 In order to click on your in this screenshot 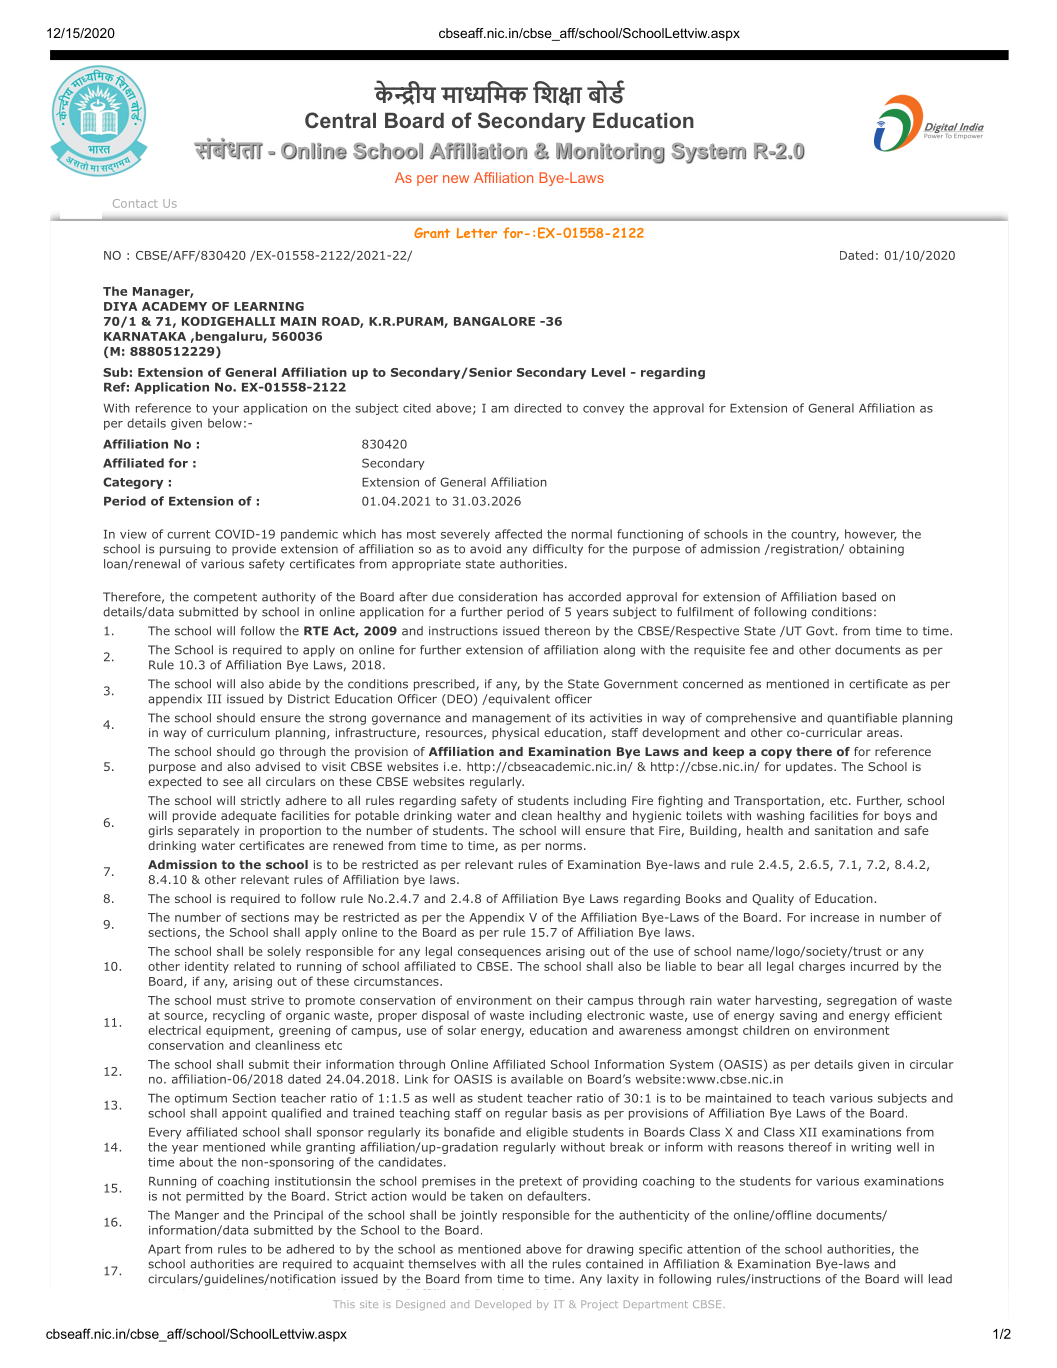, I will do `click(225, 410)`.
